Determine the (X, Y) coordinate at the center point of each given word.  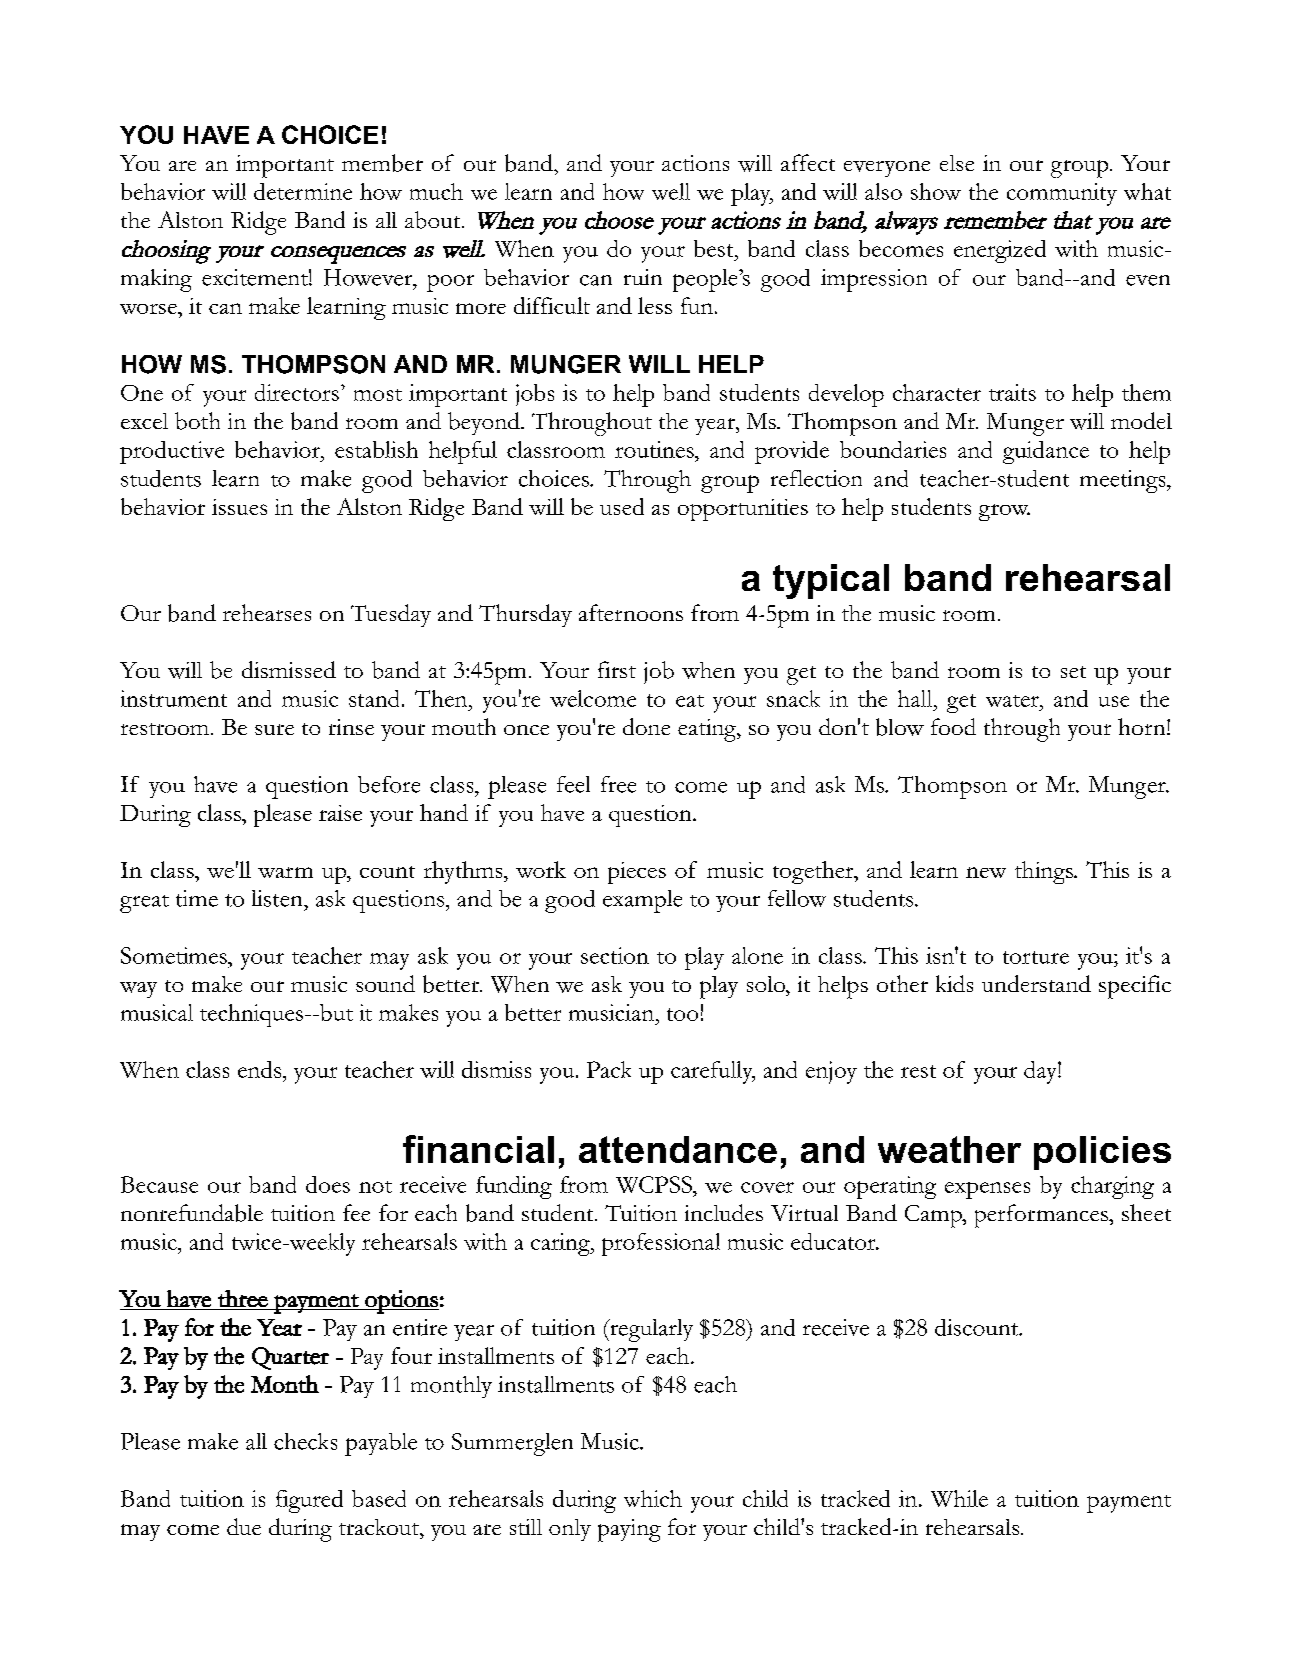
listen (278, 898)
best (715, 248)
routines (655, 449)
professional (661, 1244)
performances (1042, 1216)
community (1062, 194)
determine (303, 191)
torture (1036, 957)
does (328, 1184)
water (1013, 701)
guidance (1046, 452)
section (615, 955)
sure (274, 729)
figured (309, 1501)
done (646, 726)
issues (239, 507)
